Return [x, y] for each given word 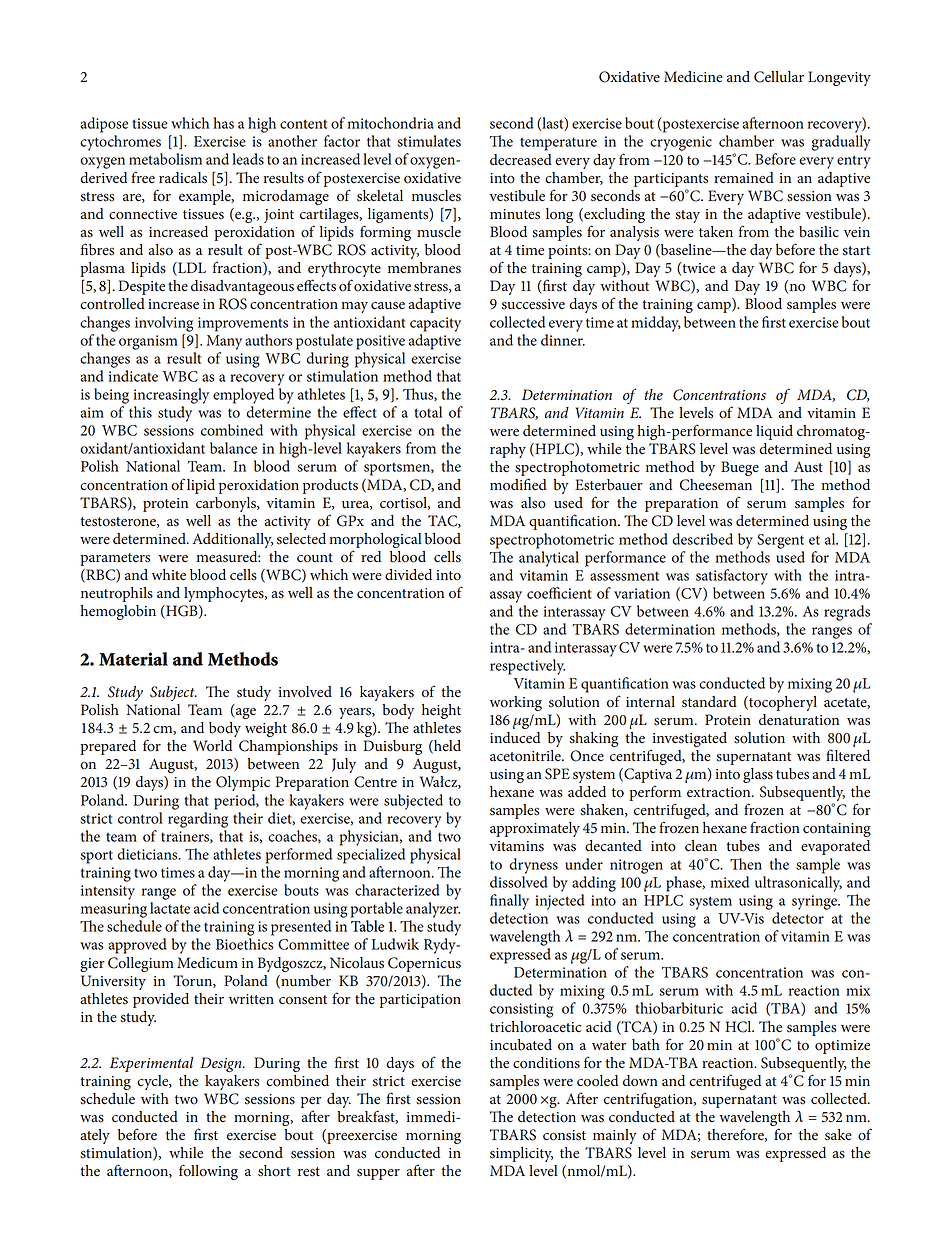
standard [709, 702]
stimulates [429, 141]
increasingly [171, 396]
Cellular [779, 77]
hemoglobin [118, 612]
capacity [435, 324]
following [208, 1172]
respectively [527, 667]
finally [509, 902]
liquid [774, 432]
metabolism [165, 159]
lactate [170, 908]
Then [746, 864]
